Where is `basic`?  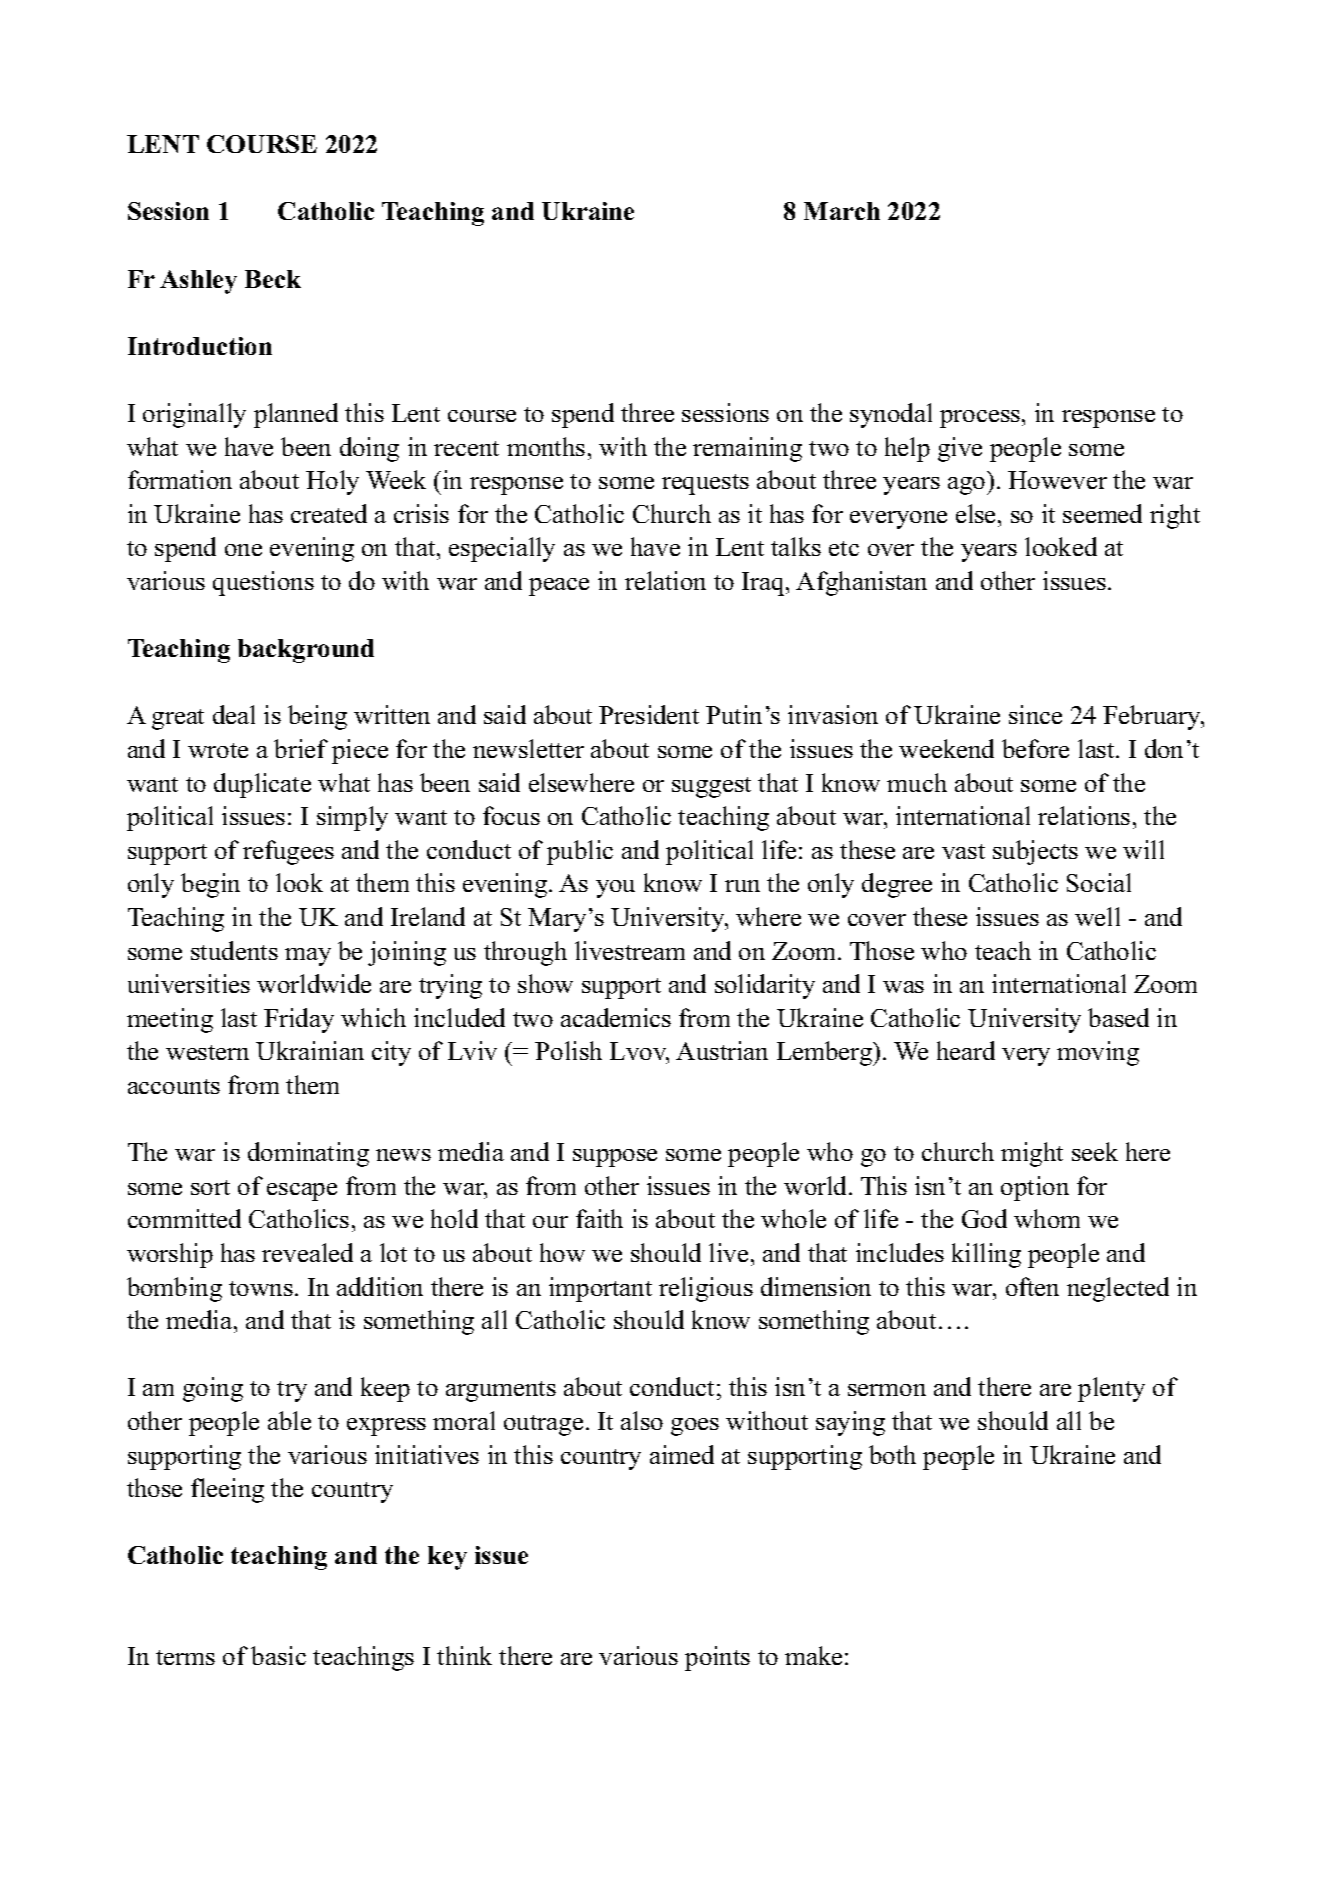 basic is located at coordinates (278, 1655).
